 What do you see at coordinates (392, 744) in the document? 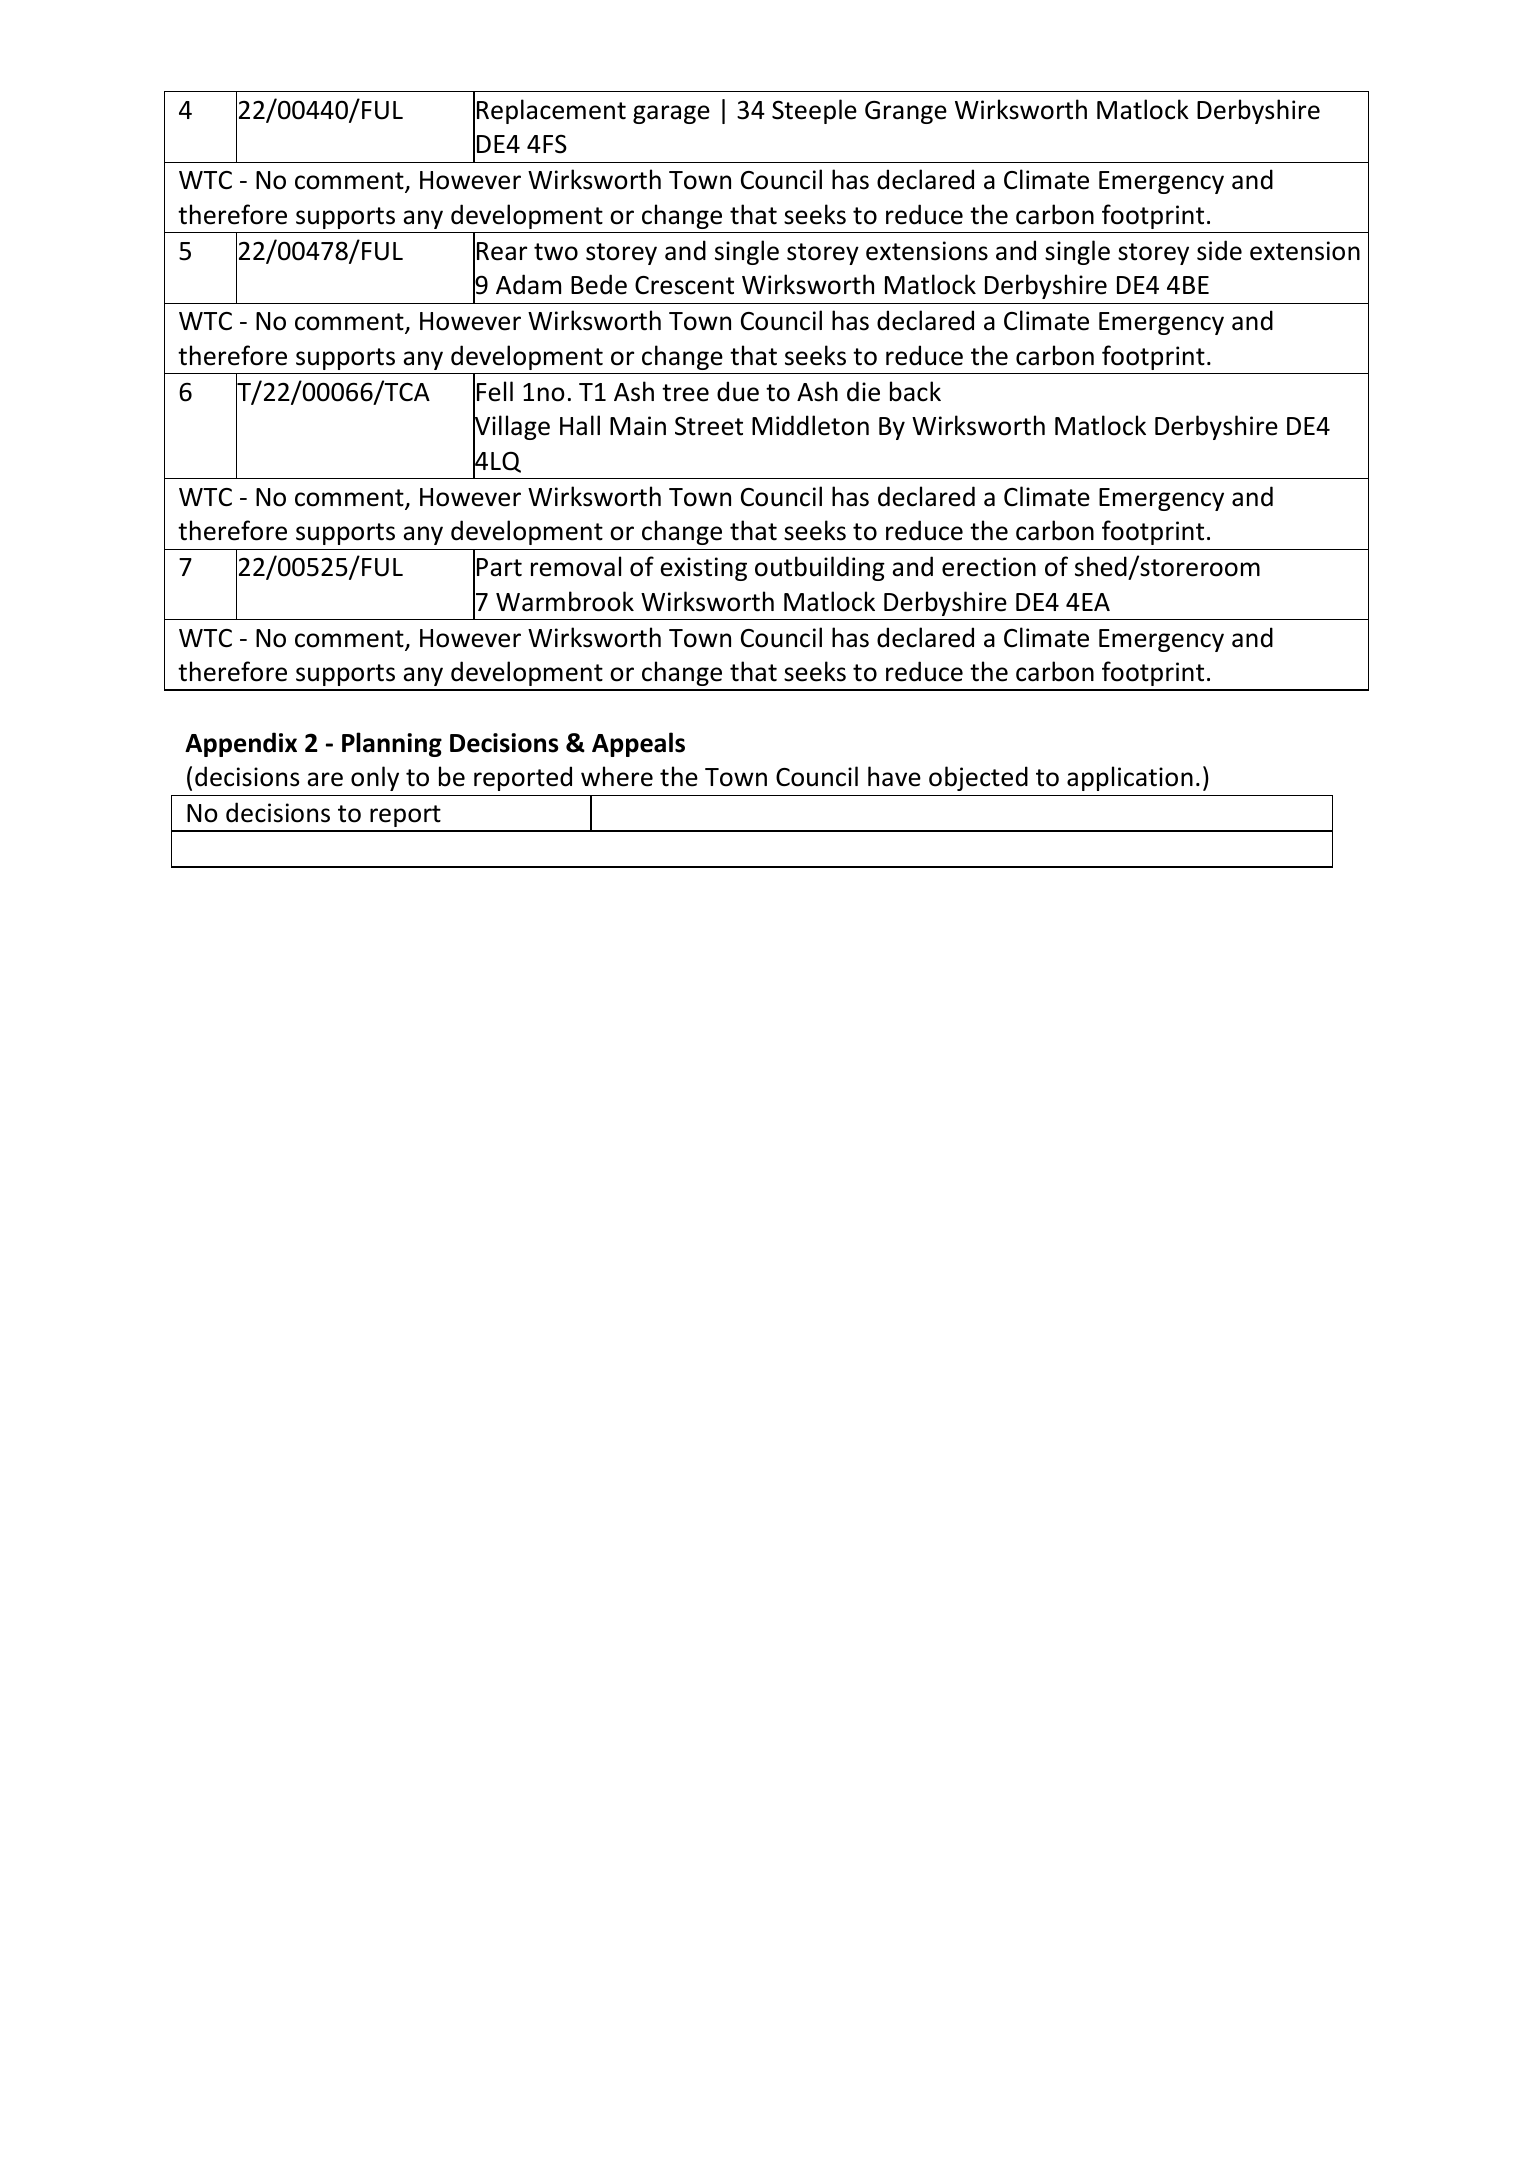
I see `Planning` at bounding box center [392, 744].
